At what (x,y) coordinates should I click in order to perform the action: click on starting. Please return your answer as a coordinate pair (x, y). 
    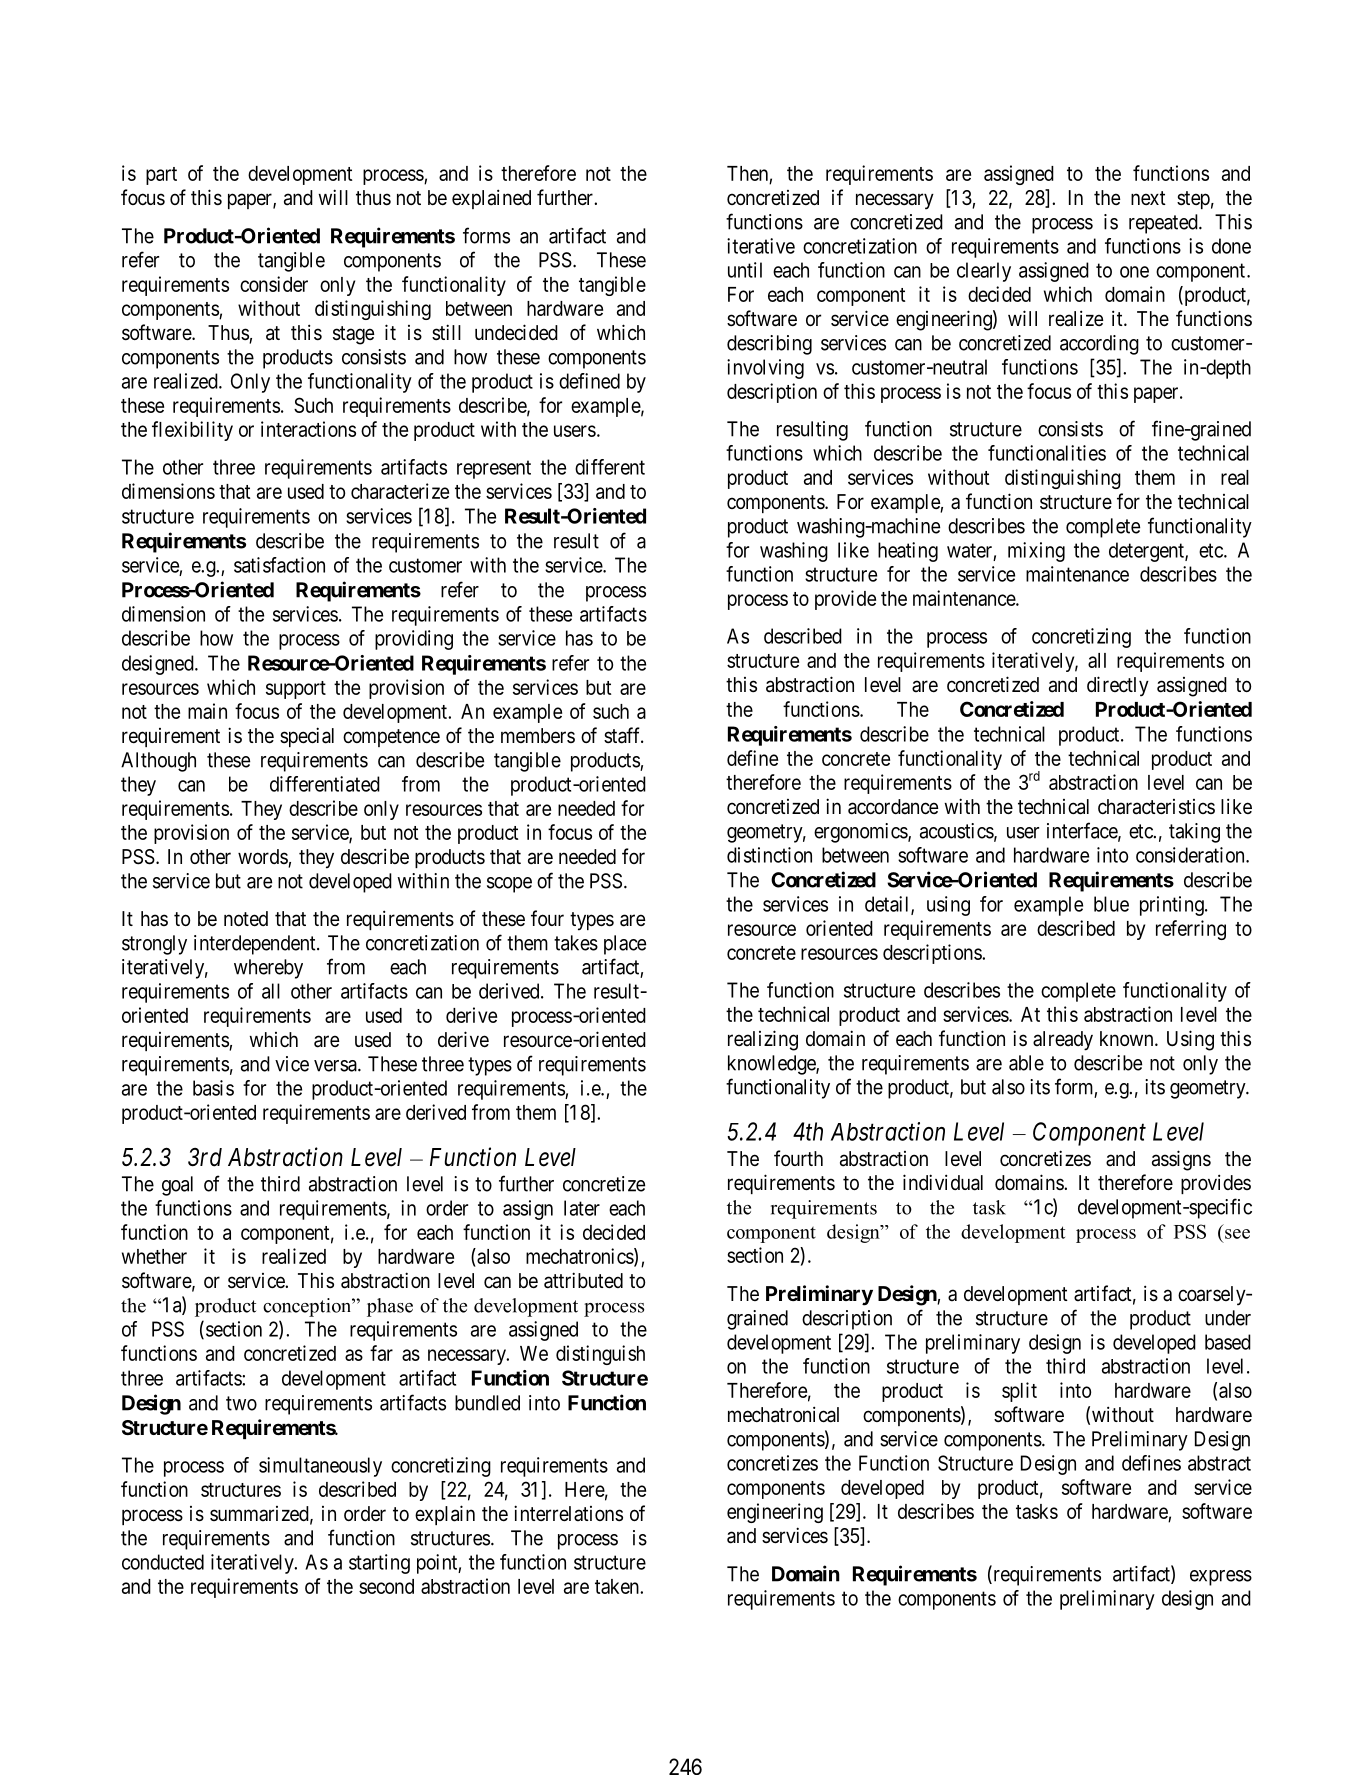
    Looking at the image, I should click on (379, 1564).
